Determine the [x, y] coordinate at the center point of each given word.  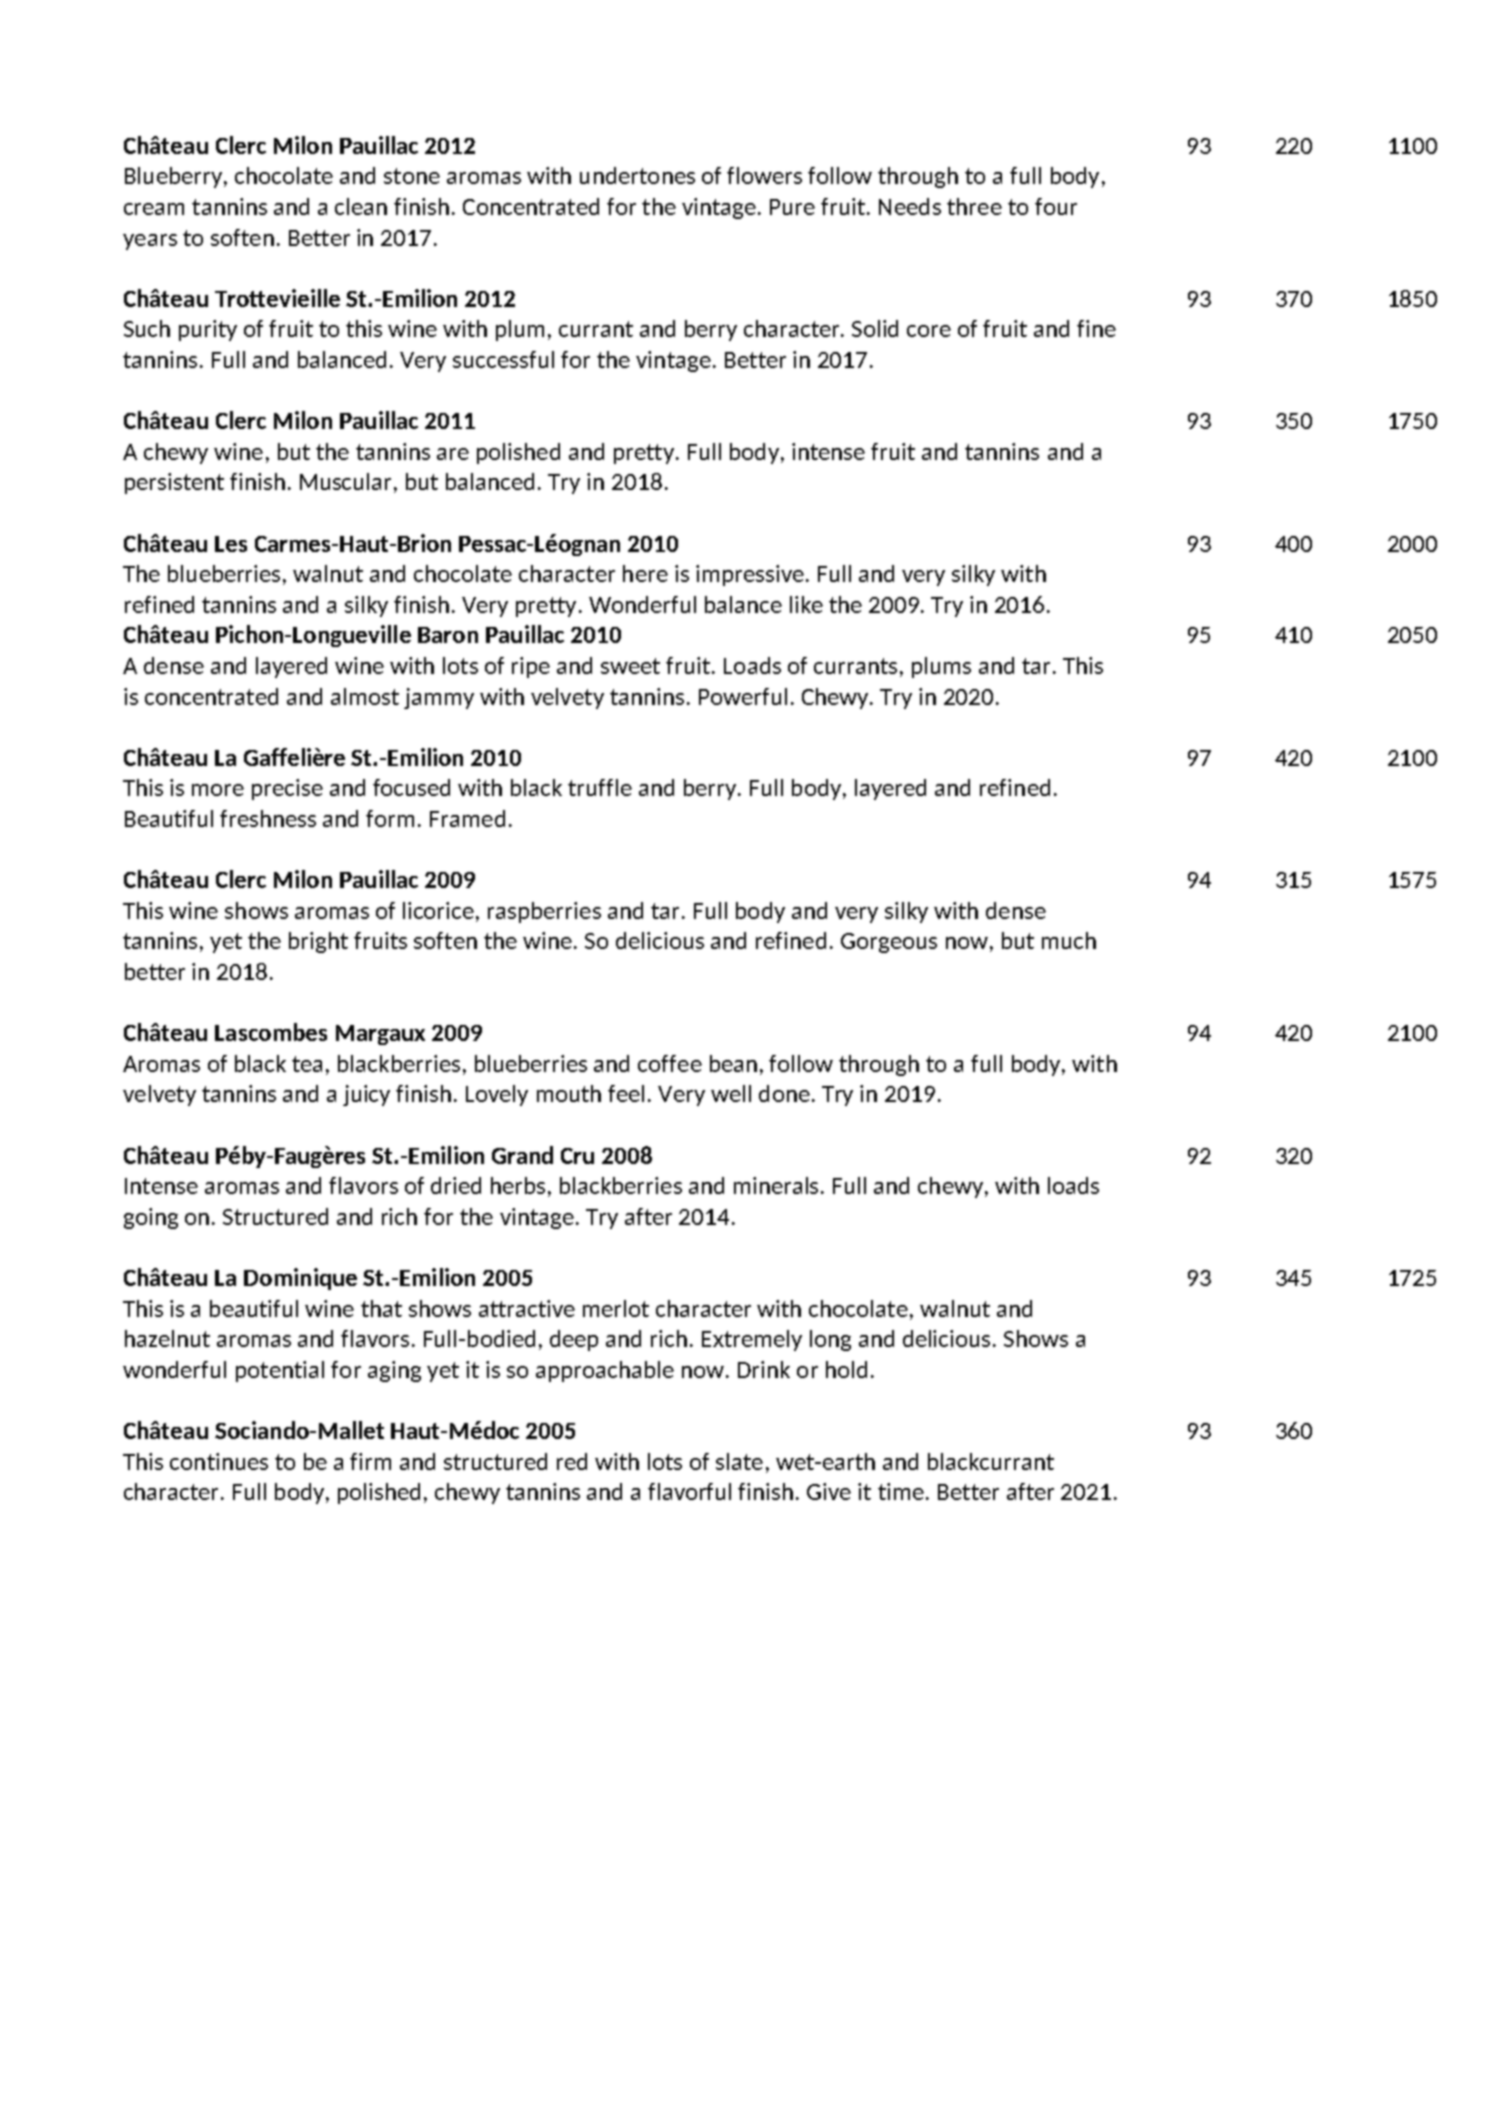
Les [231, 544]
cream [154, 209]
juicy [366, 1095]
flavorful [689, 1491]
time [901, 1491]
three [974, 206]
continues [219, 1461]
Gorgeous [889, 943]
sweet [630, 666]
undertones [637, 175]
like [806, 604]
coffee [670, 1063]
